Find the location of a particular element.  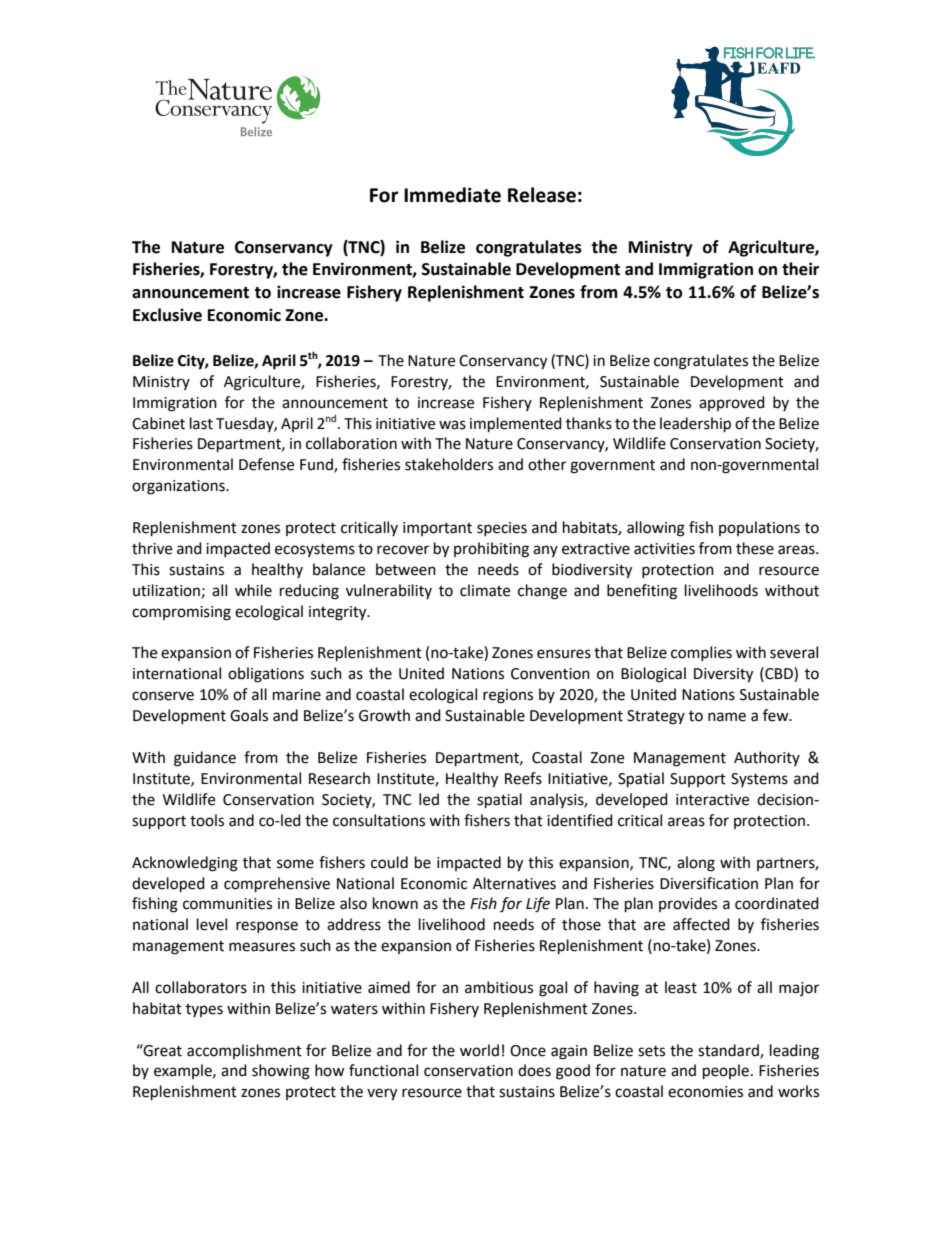

regions is located at coordinates (508, 696).
